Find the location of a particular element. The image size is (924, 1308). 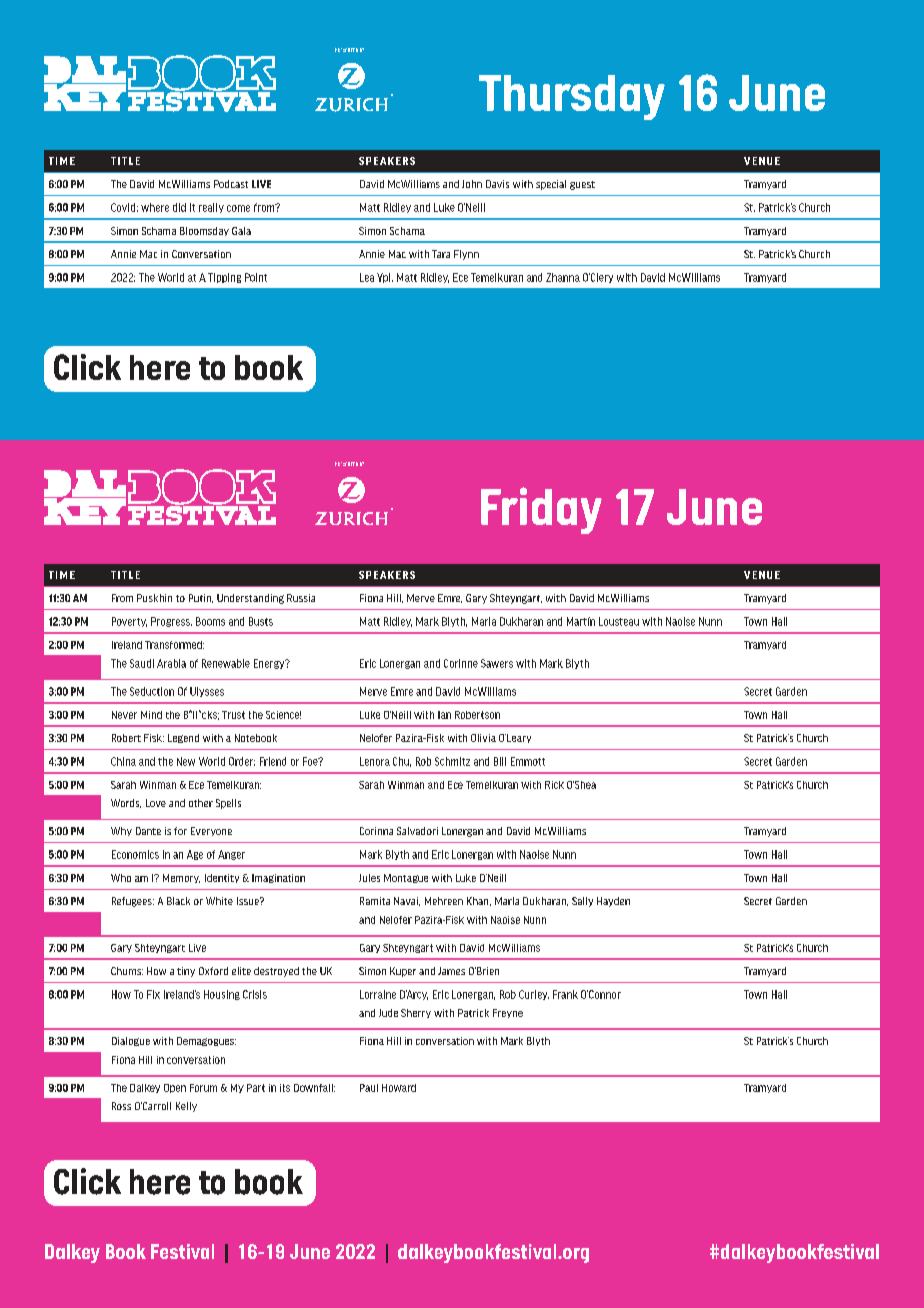

Tara is located at coordinates (441, 254).
